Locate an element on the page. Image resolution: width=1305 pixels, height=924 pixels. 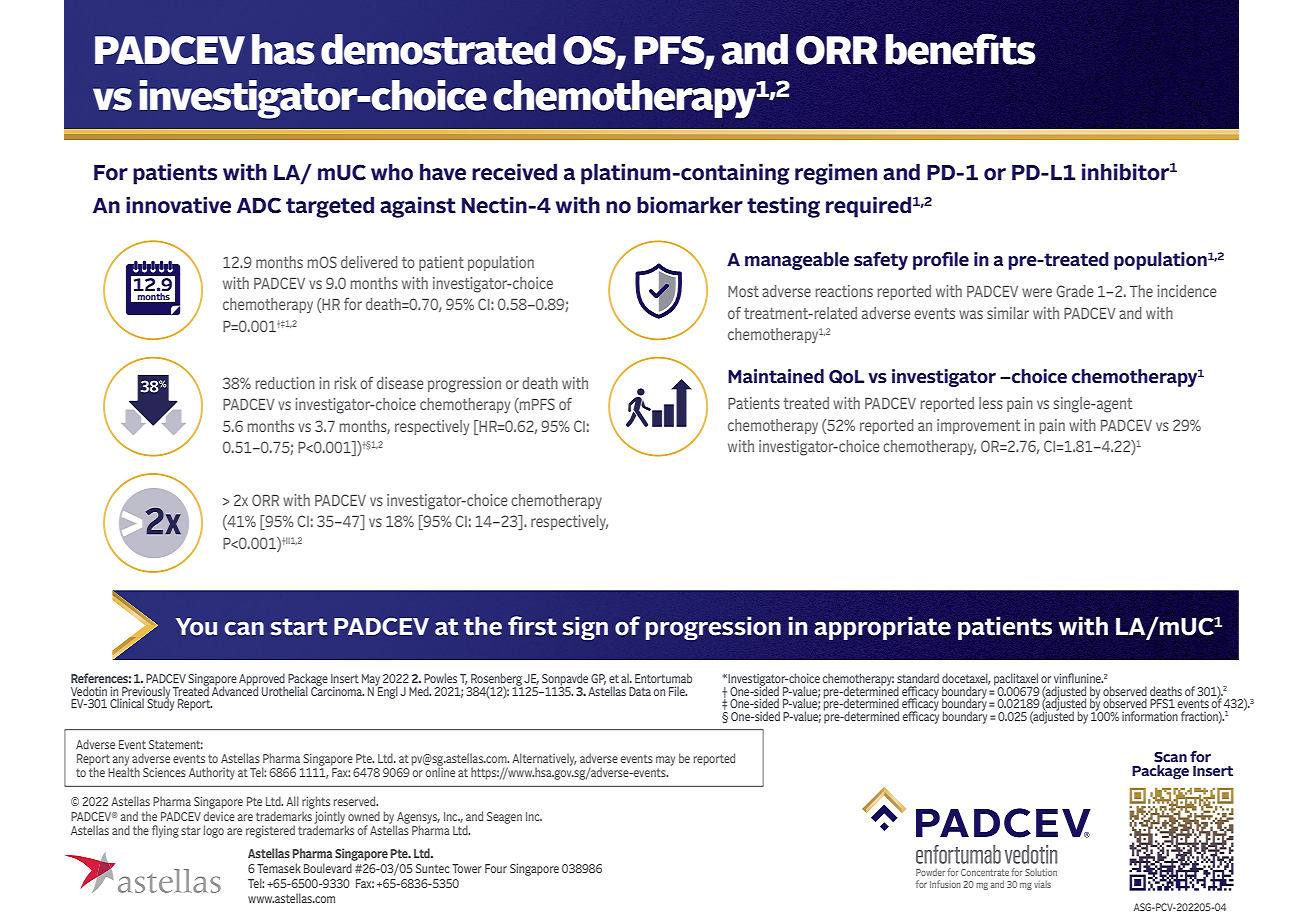
Four is located at coordinates (496, 868).
